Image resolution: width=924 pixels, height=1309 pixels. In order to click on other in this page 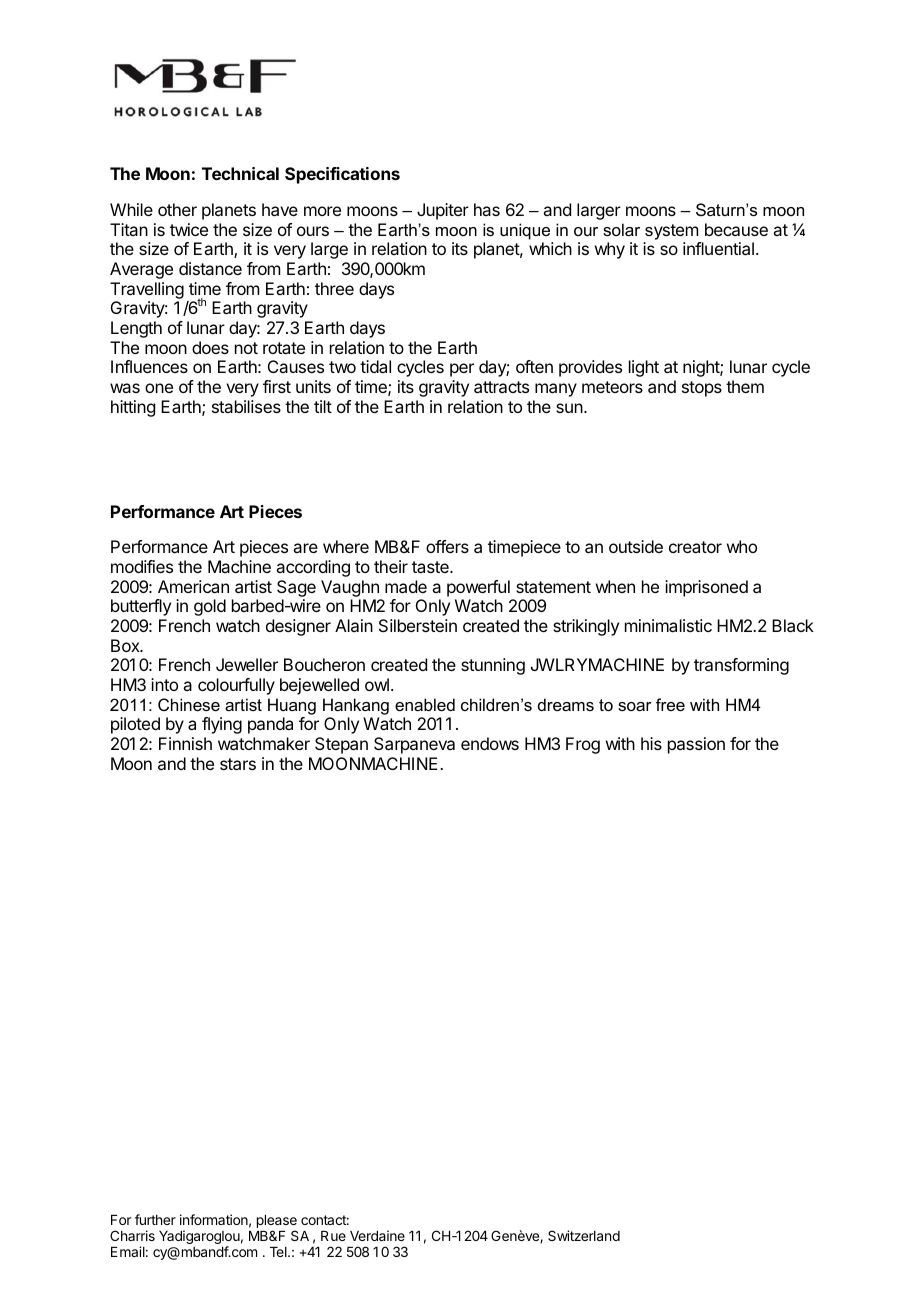, I will do `click(177, 209)`.
